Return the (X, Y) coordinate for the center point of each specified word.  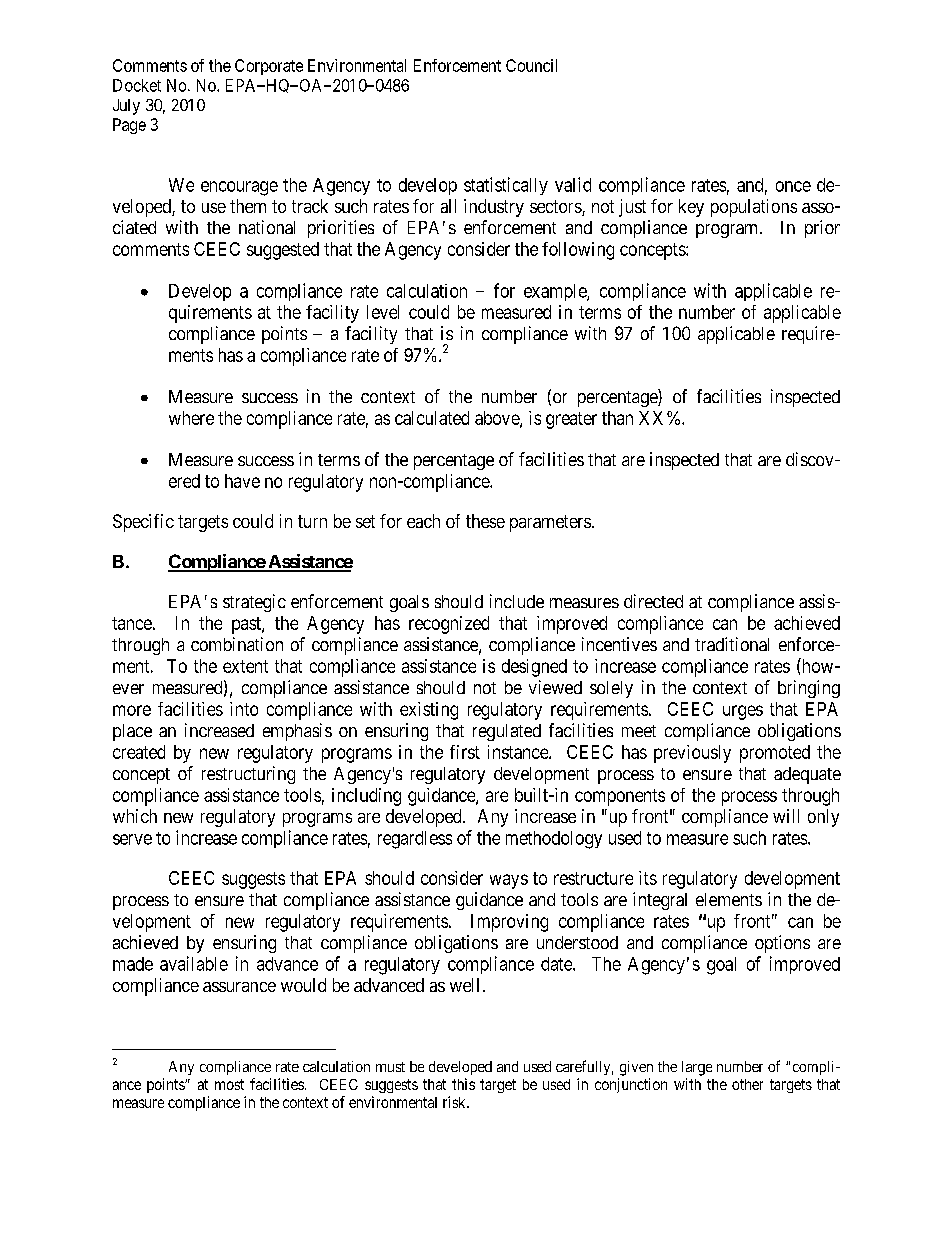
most (229, 1084)
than (617, 418)
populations (754, 208)
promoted (775, 754)
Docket (137, 85)
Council (531, 65)
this (463, 1084)
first (465, 752)
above (498, 419)
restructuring (248, 775)
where (191, 418)
